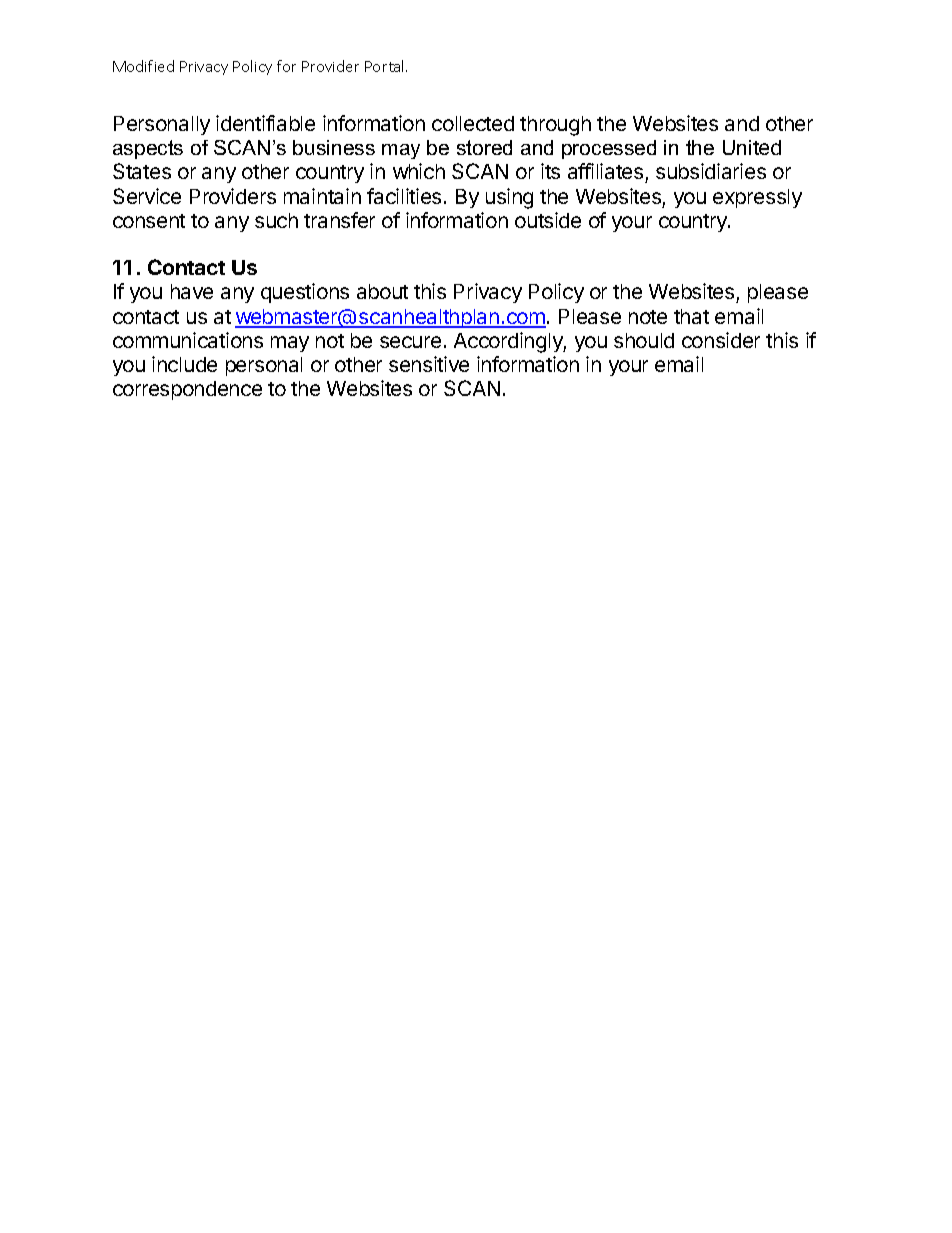  What do you see at coordinates (187, 390) in the document?
I see `correspondence` at bounding box center [187, 390].
